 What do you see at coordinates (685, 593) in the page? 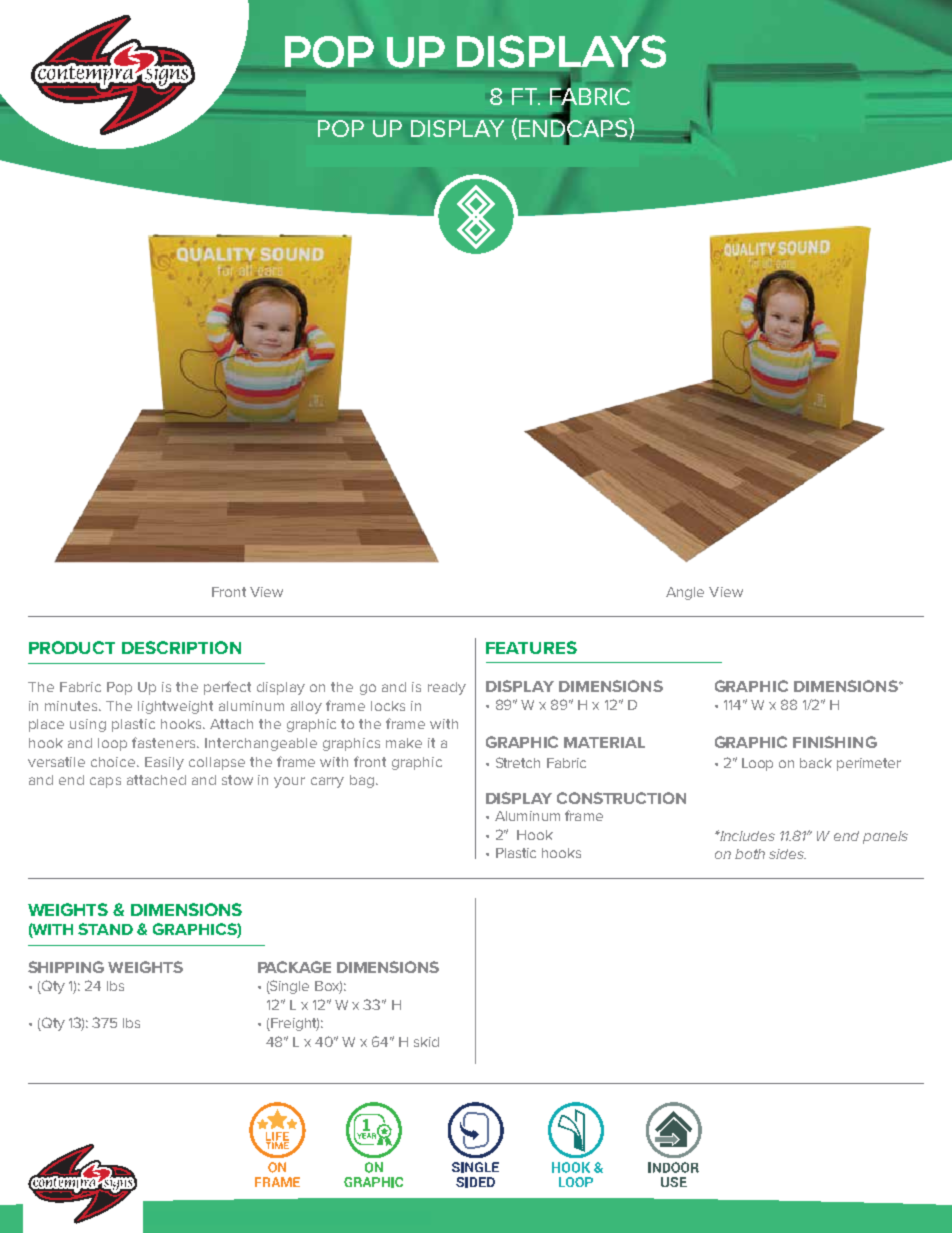
I see `Angle` at bounding box center [685, 593].
